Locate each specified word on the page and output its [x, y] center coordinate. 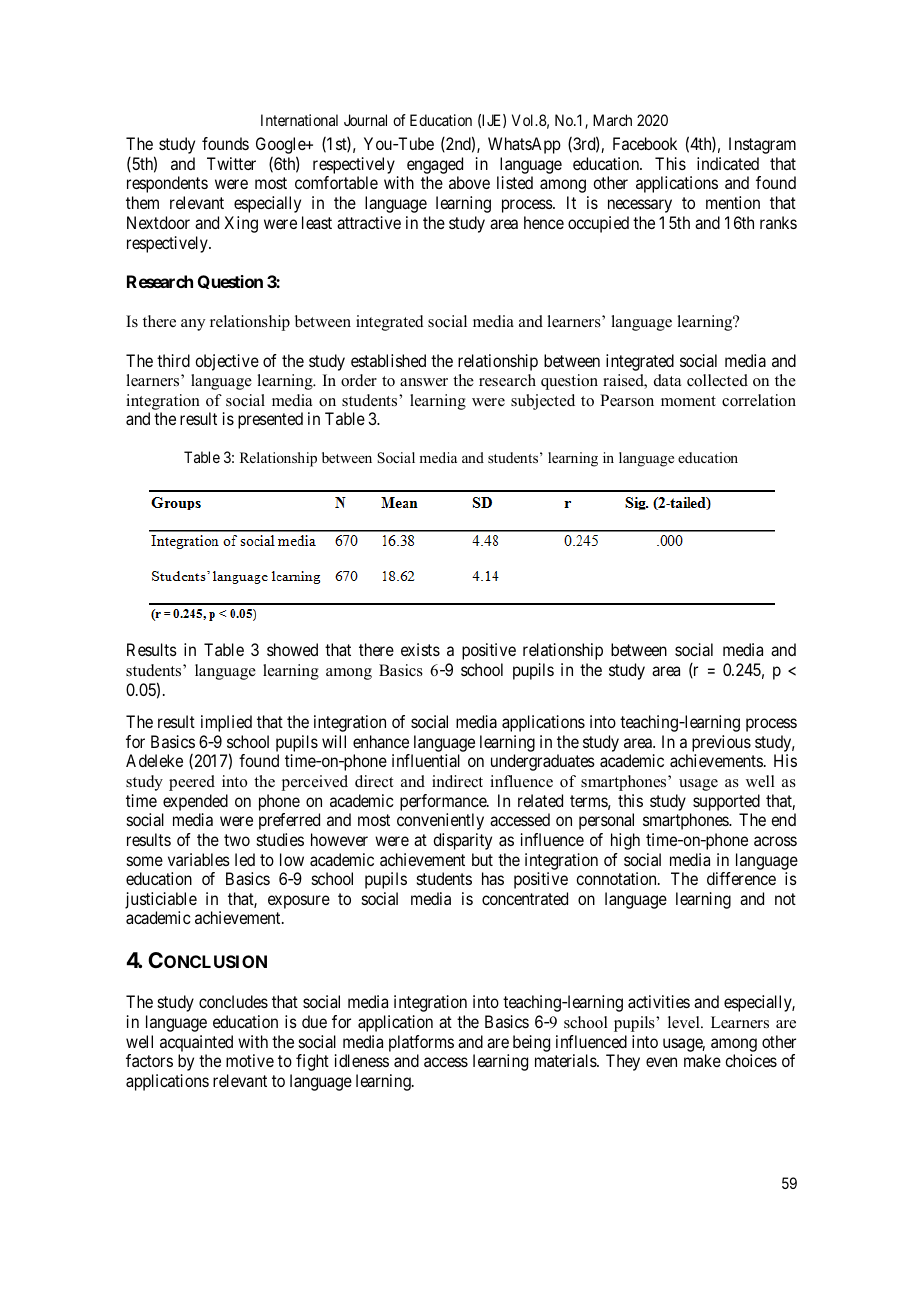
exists [420, 649]
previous [721, 743]
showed [292, 649]
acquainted [196, 1045]
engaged [435, 167]
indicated [728, 163]
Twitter [231, 163]
